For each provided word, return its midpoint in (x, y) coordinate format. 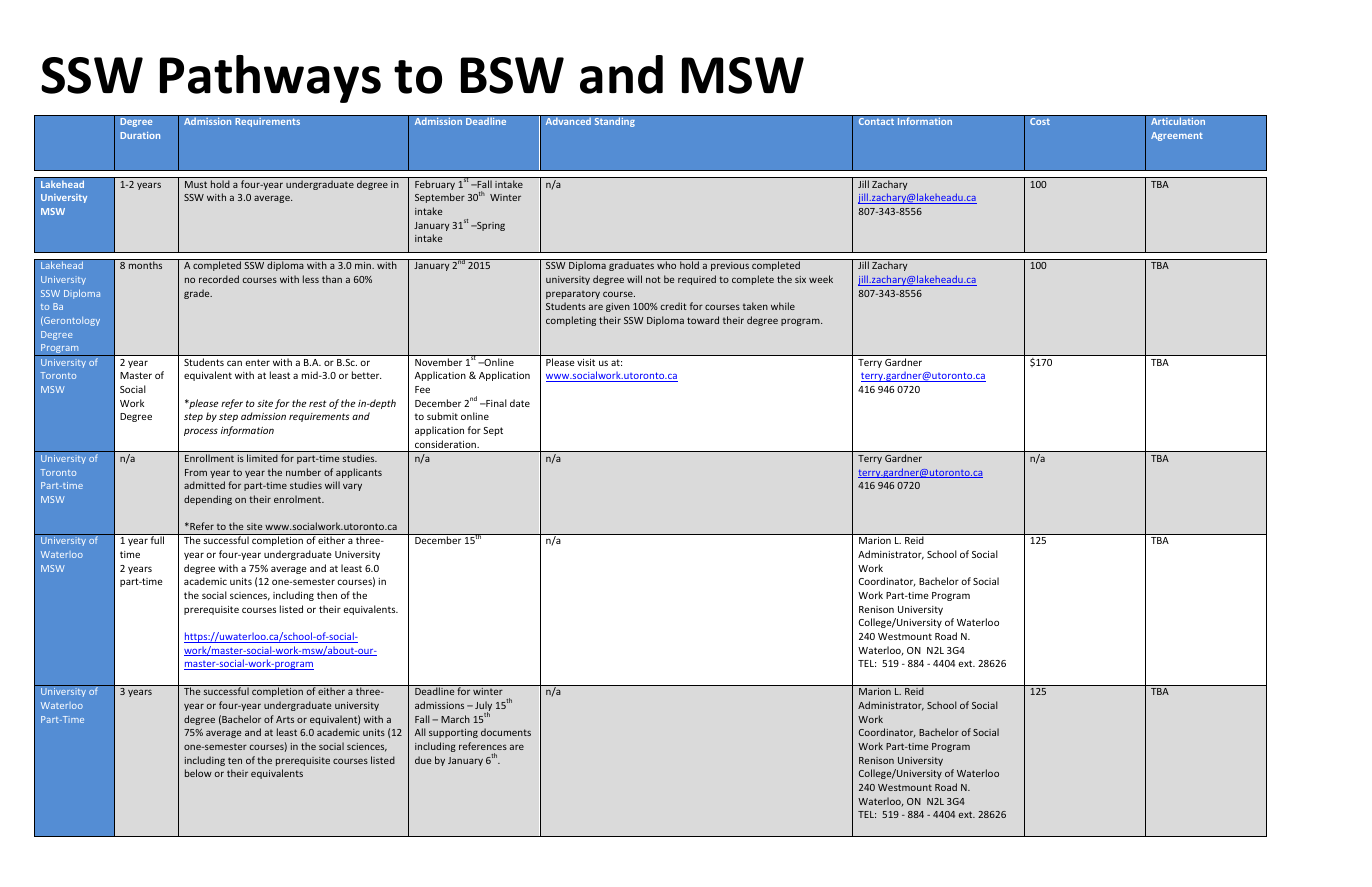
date (520, 403)
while (783, 306)
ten (235, 760)
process (201, 432)
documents (506, 732)
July (483, 707)
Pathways (270, 79)
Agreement (1177, 136)
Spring (490, 226)
